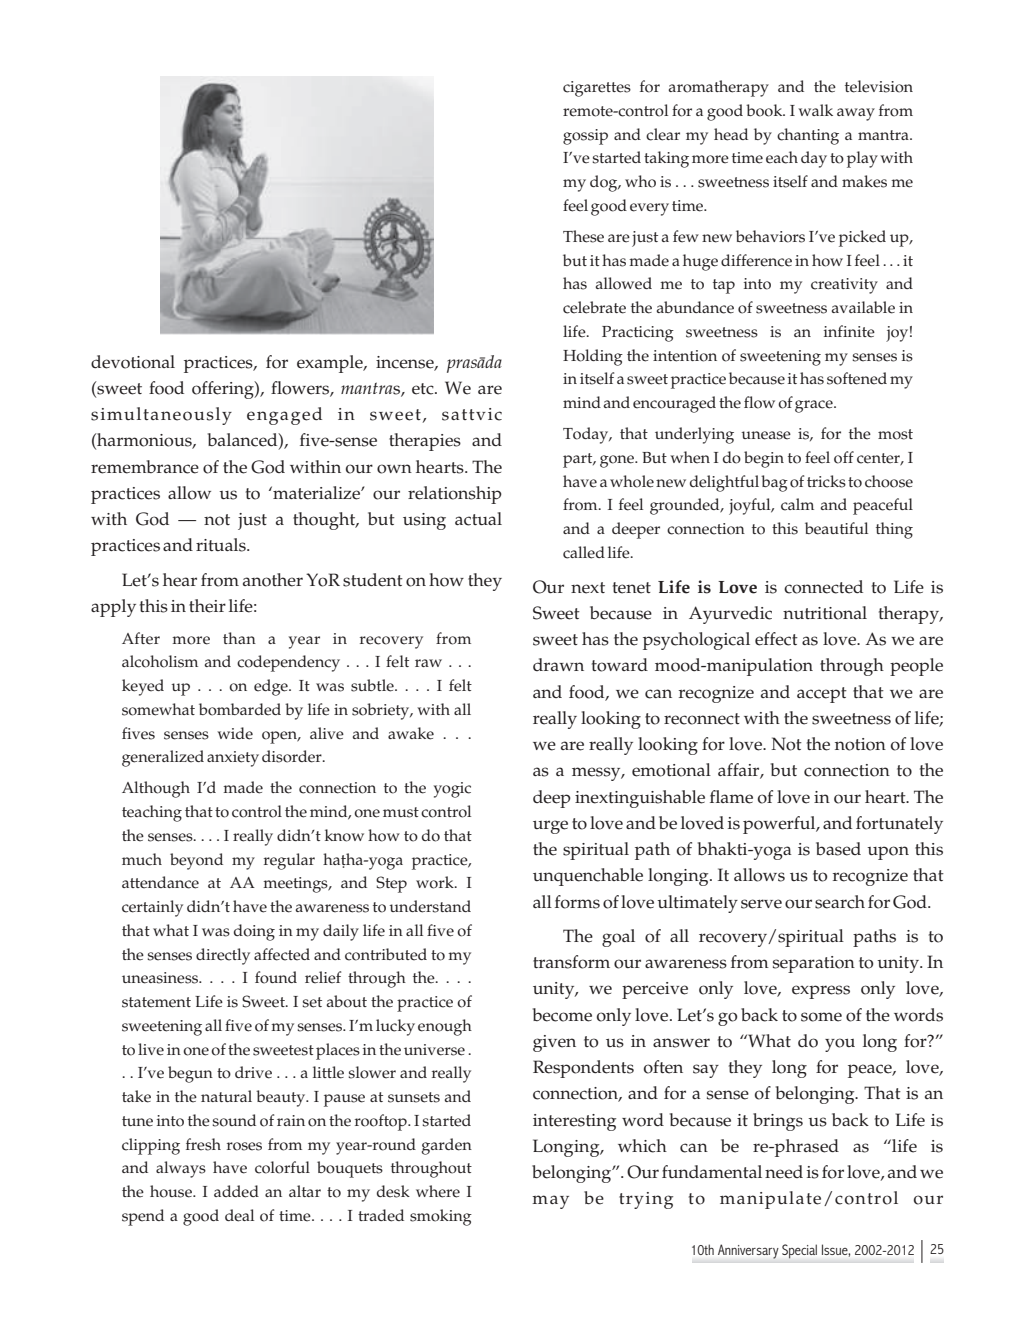 Image resolution: width=1035 pixels, height=1339 pixels. What do you see at coordinates (815, 110) in the screenshot?
I see `walk` at bounding box center [815, 110].
